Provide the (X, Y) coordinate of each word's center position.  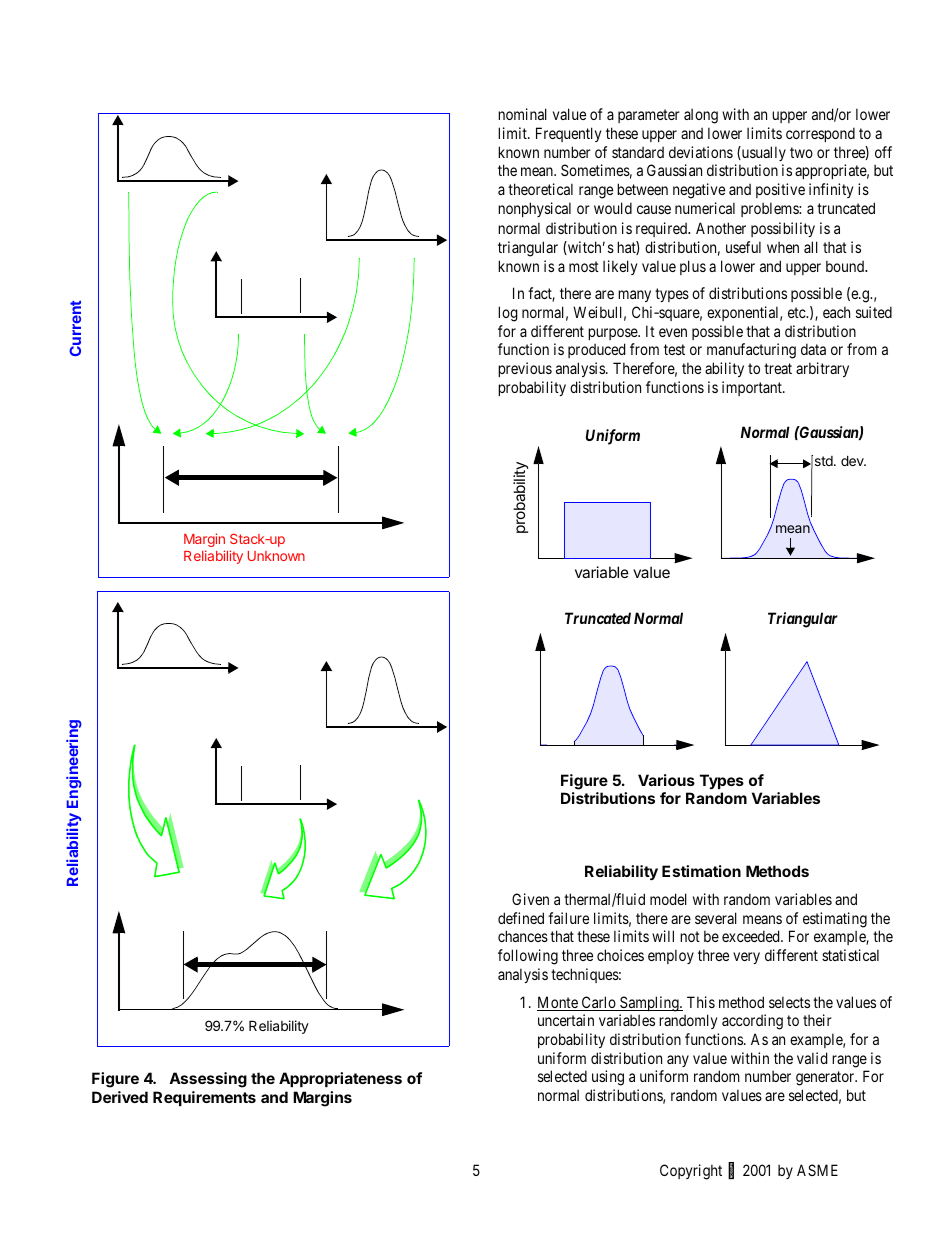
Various (666, 780)
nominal (522, 114)
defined (521, 918)
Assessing (208, 1080)
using (608, 1078)
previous (525, 369)
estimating (835, 920)
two (801, 152)
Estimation (701, 871)
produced (596, 350)
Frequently (568, 134)
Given (530, 899)
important (753, 388)
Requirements (204, 1098)
